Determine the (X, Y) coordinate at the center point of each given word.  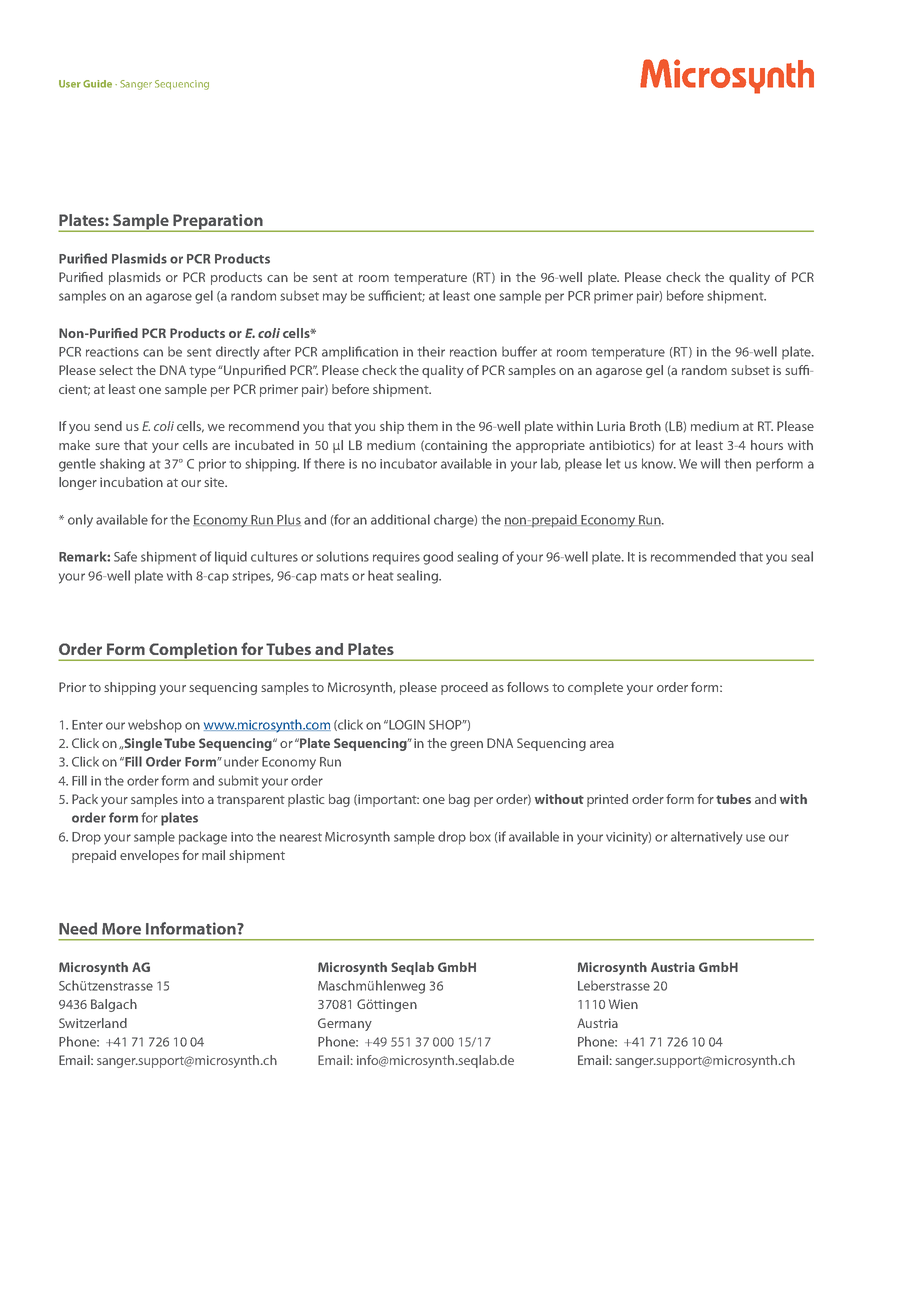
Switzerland (93, 1023)
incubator (408, 463)
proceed (464, 688)
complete (595, 688)
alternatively (707, 838)
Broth (645, 426)
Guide (97, 84)
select (116, 370)
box (480, 836)
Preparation (218, 223)
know (659, 463)
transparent (251, 801)
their (431, 351)
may (335, 298)
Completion (193, 652)
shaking (122, 465)
